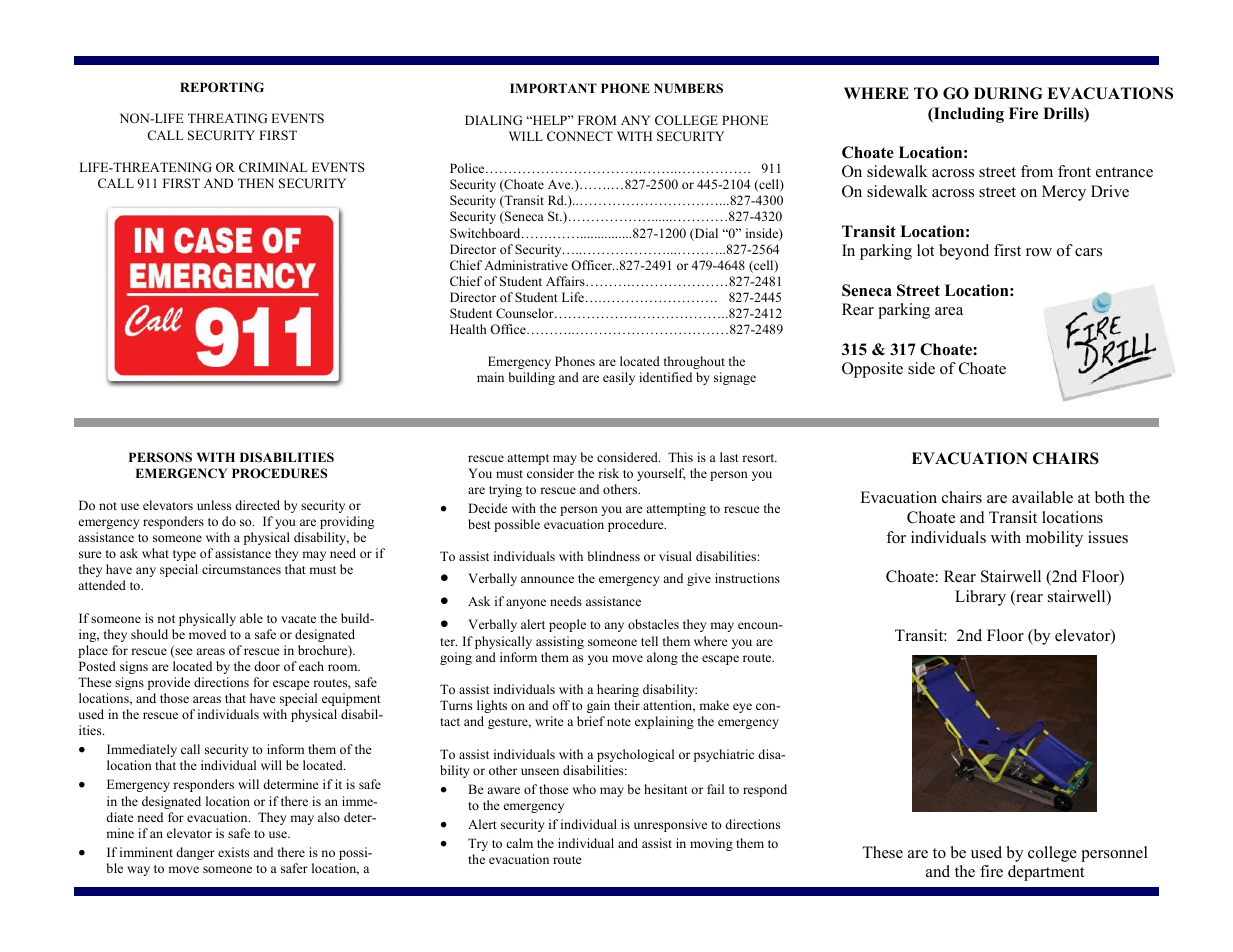  What do you see at coordinates (233, 852) in the image?
I see `exists` at bounding box center [233, 852].
